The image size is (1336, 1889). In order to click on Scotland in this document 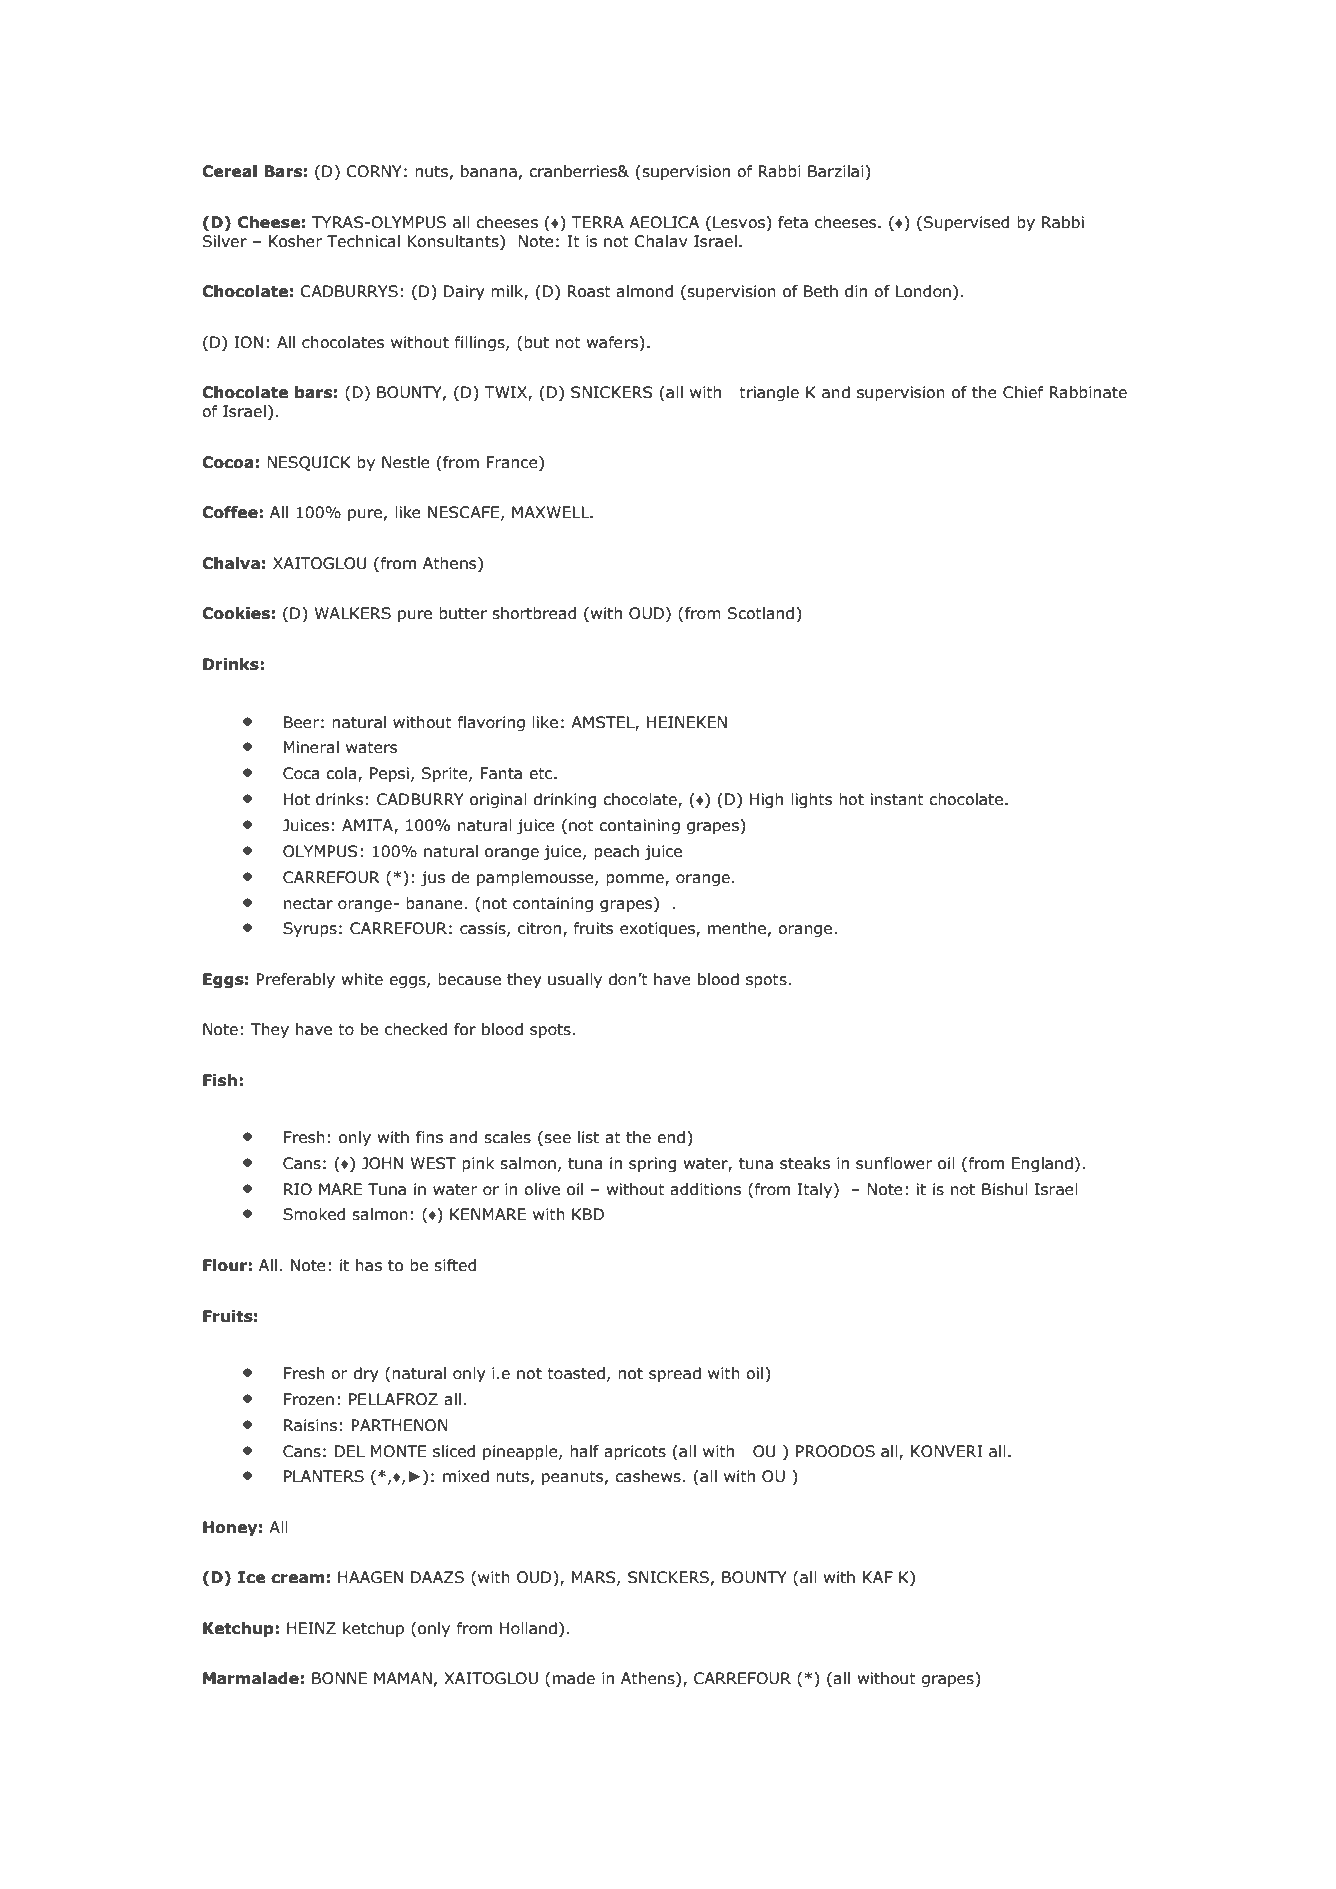, I will do `click(761, 613)`.
